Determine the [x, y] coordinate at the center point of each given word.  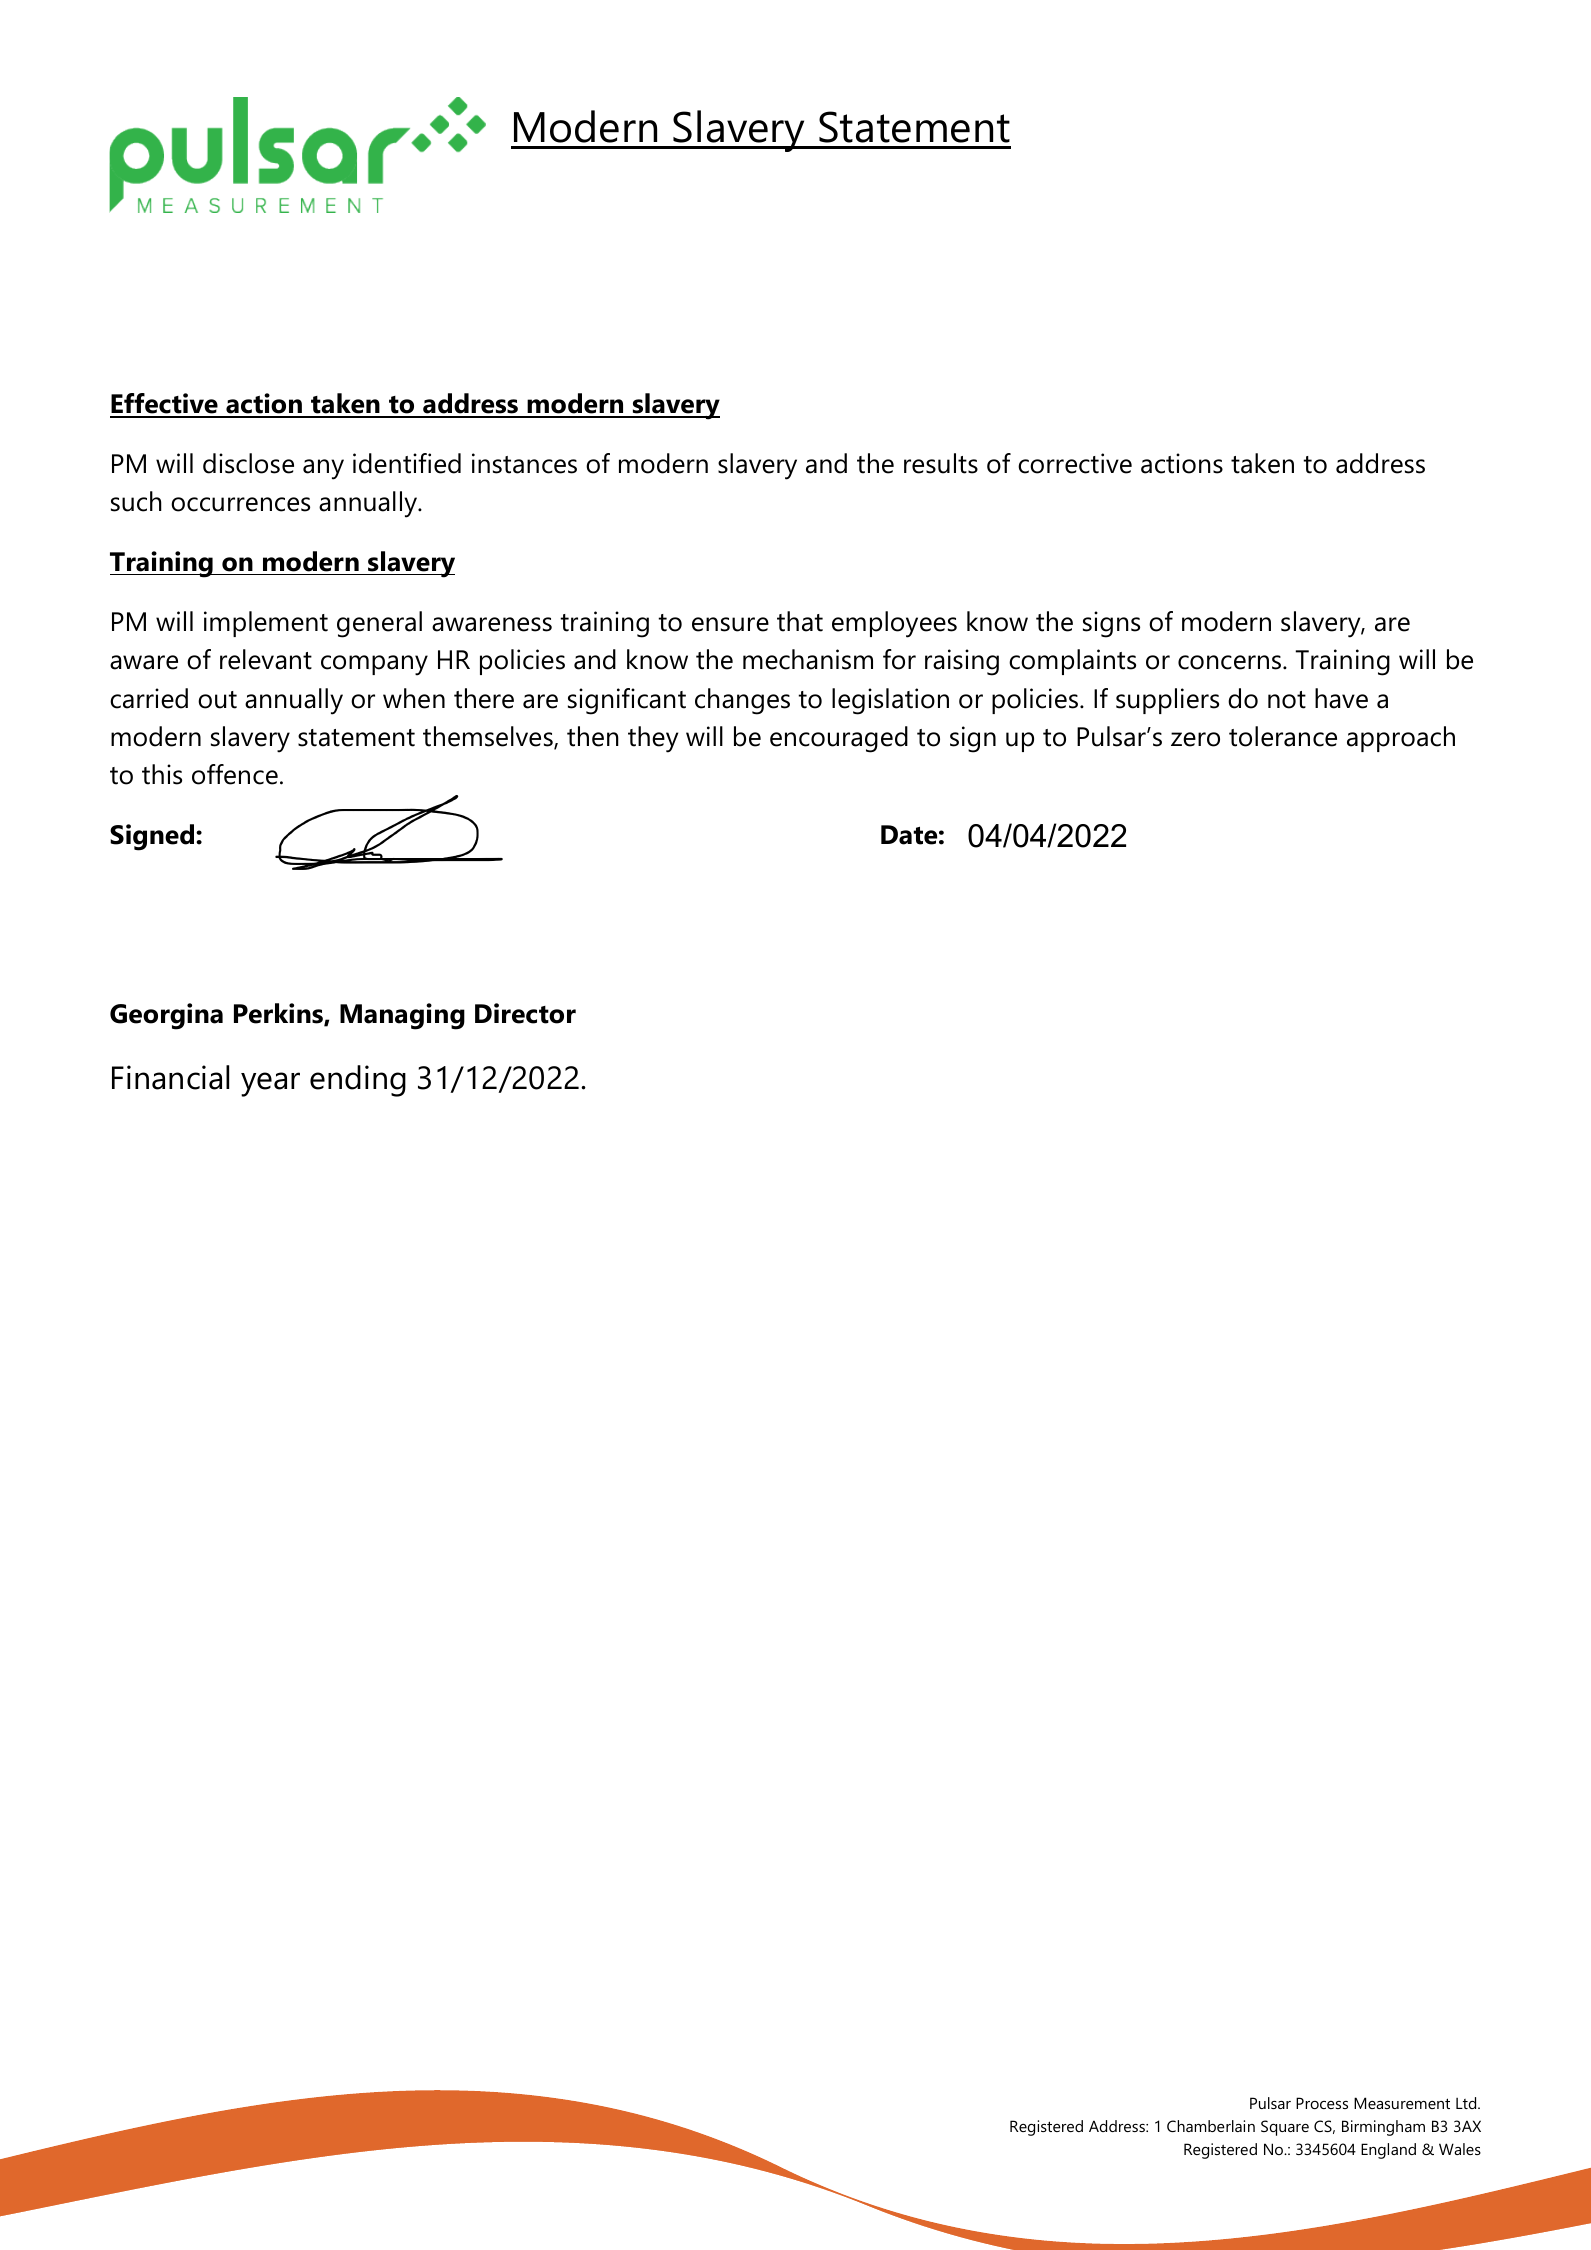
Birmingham [1383, 2128]
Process [1322, 2103]
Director [525, 1013]
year [270, 1084]
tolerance [1283, 736]
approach [1401, 739]
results [941, 463]
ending [358, 1081]
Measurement [1402, 2103]
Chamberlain [1211, 2126]
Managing [402, 1016]
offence [235, 774]
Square [1285, 2128]
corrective [1075, 463]
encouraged [839, 739]
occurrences [240, 504]
